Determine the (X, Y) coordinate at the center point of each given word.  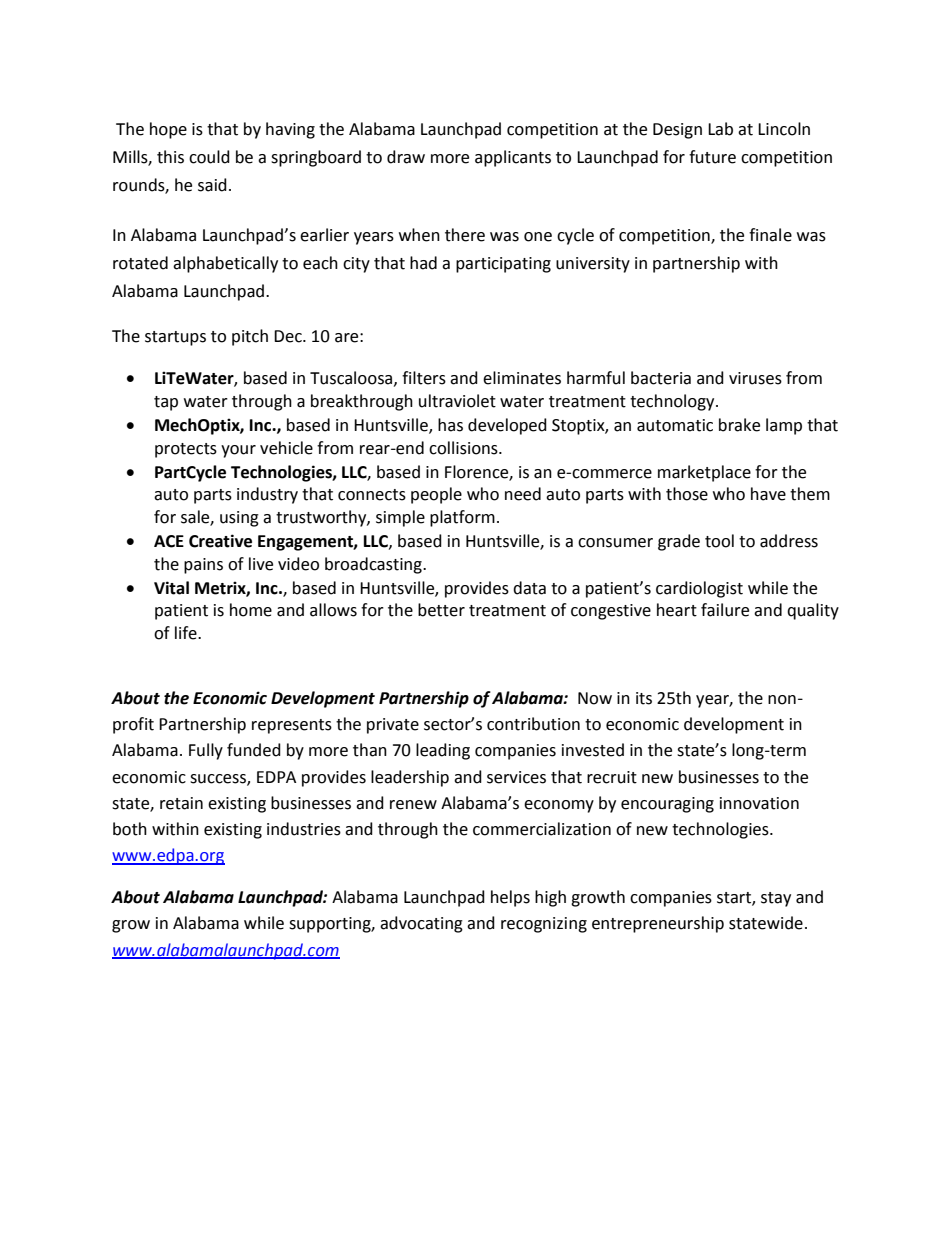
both (130, 829)
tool (719, 541)
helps (510, 898)
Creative (220, 541)
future (712, 157)
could (209, 157)
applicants (513, 158)
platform (462, 518)
